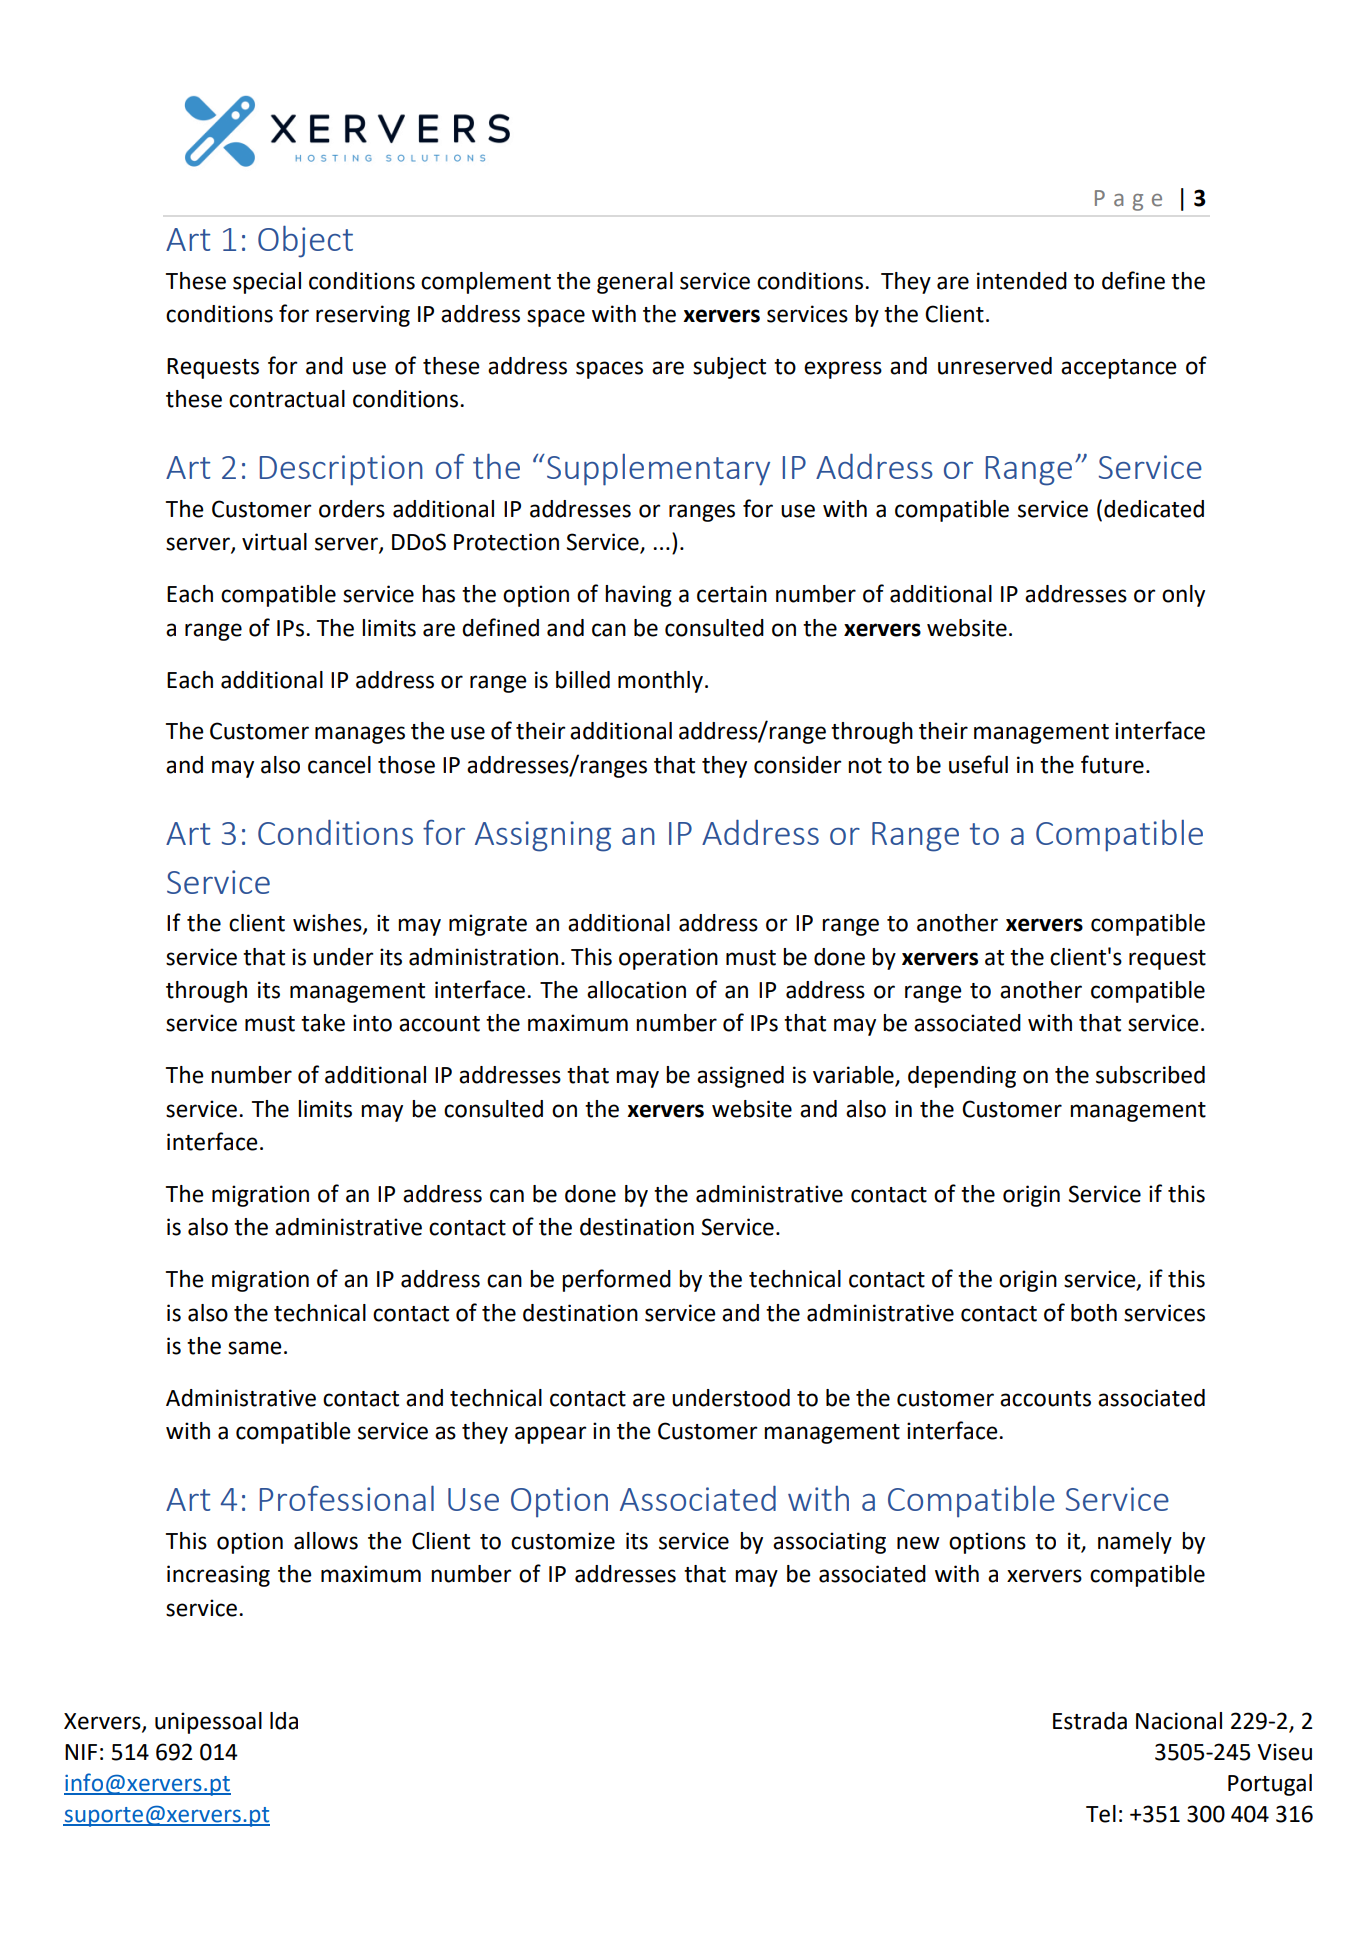  Describe the element at coordinates (636, 990) in the image. I see `allocation` at that location.
